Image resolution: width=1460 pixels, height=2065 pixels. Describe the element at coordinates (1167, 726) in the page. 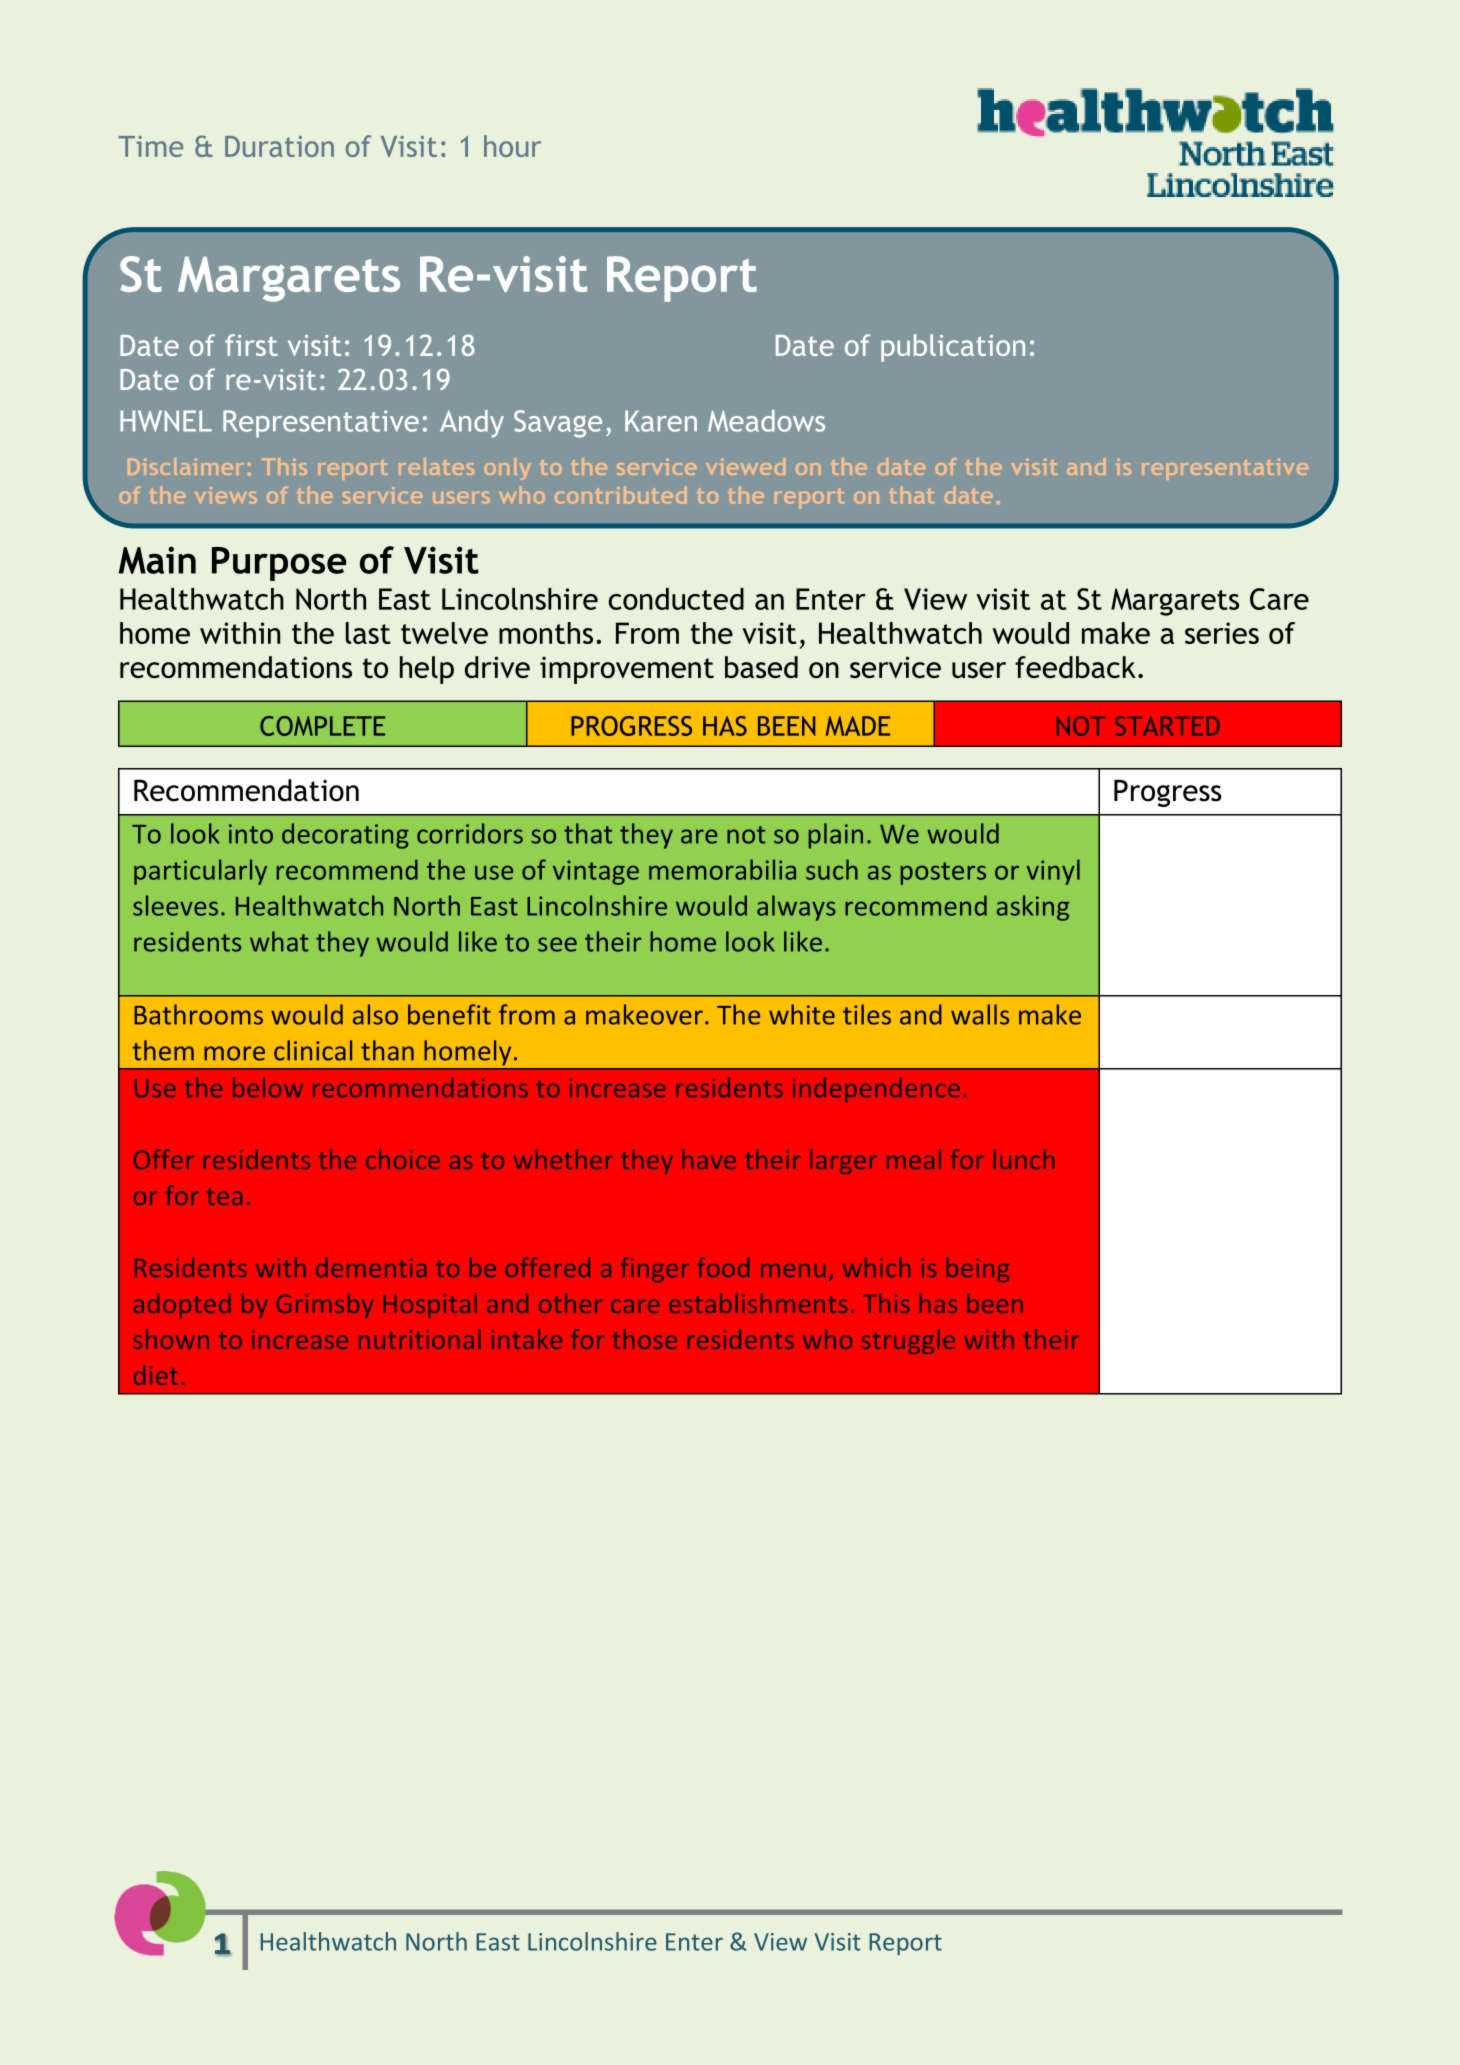

I see `STARTED` at that location.
